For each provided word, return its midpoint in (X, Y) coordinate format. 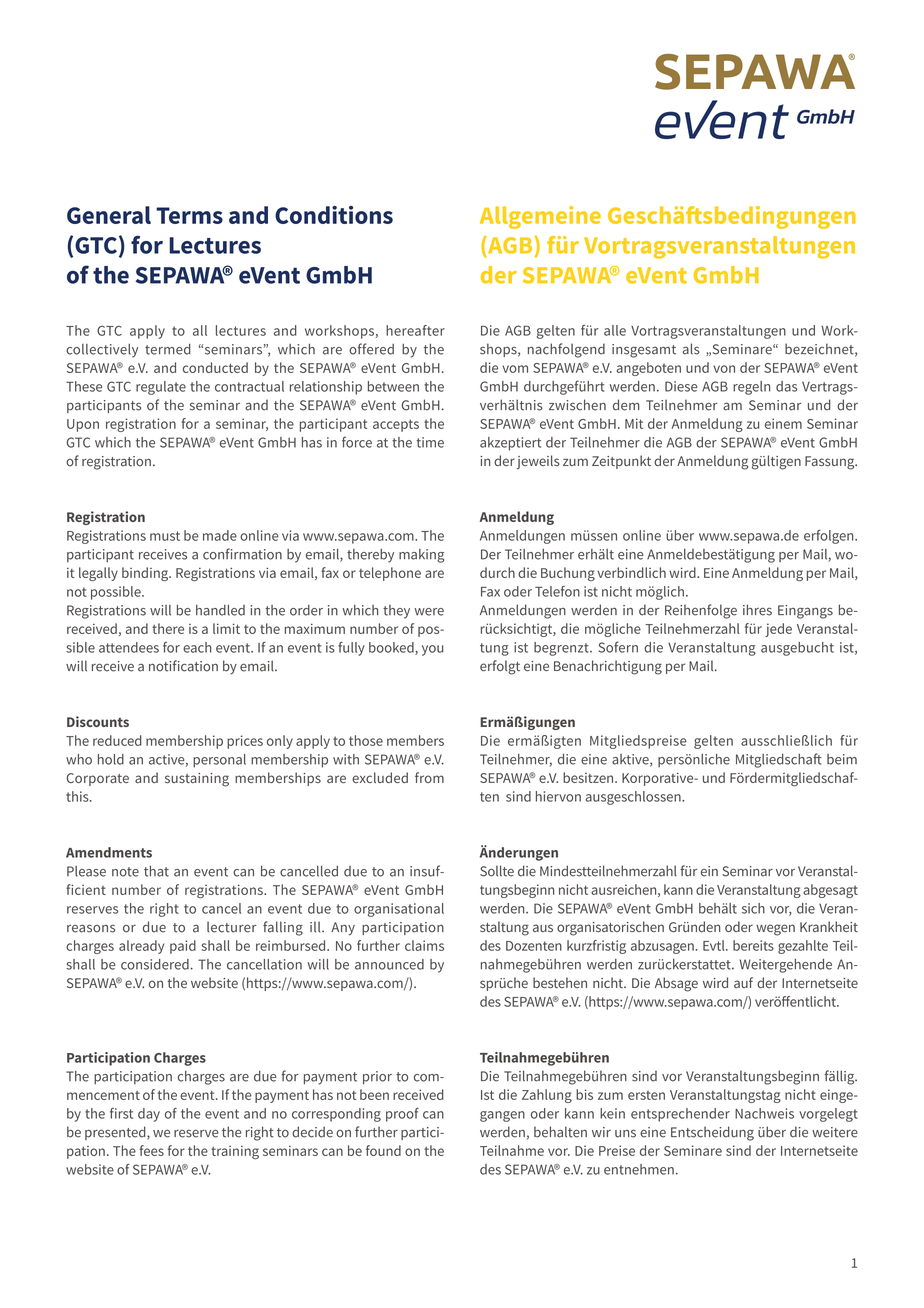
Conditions (334, 215)
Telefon (557, 591)
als (691, 349)
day (149, 1115)
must (165, 536)
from (429, 777)
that (156, 871)
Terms (189, 215)
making (421, 556)
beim (842, 759)
